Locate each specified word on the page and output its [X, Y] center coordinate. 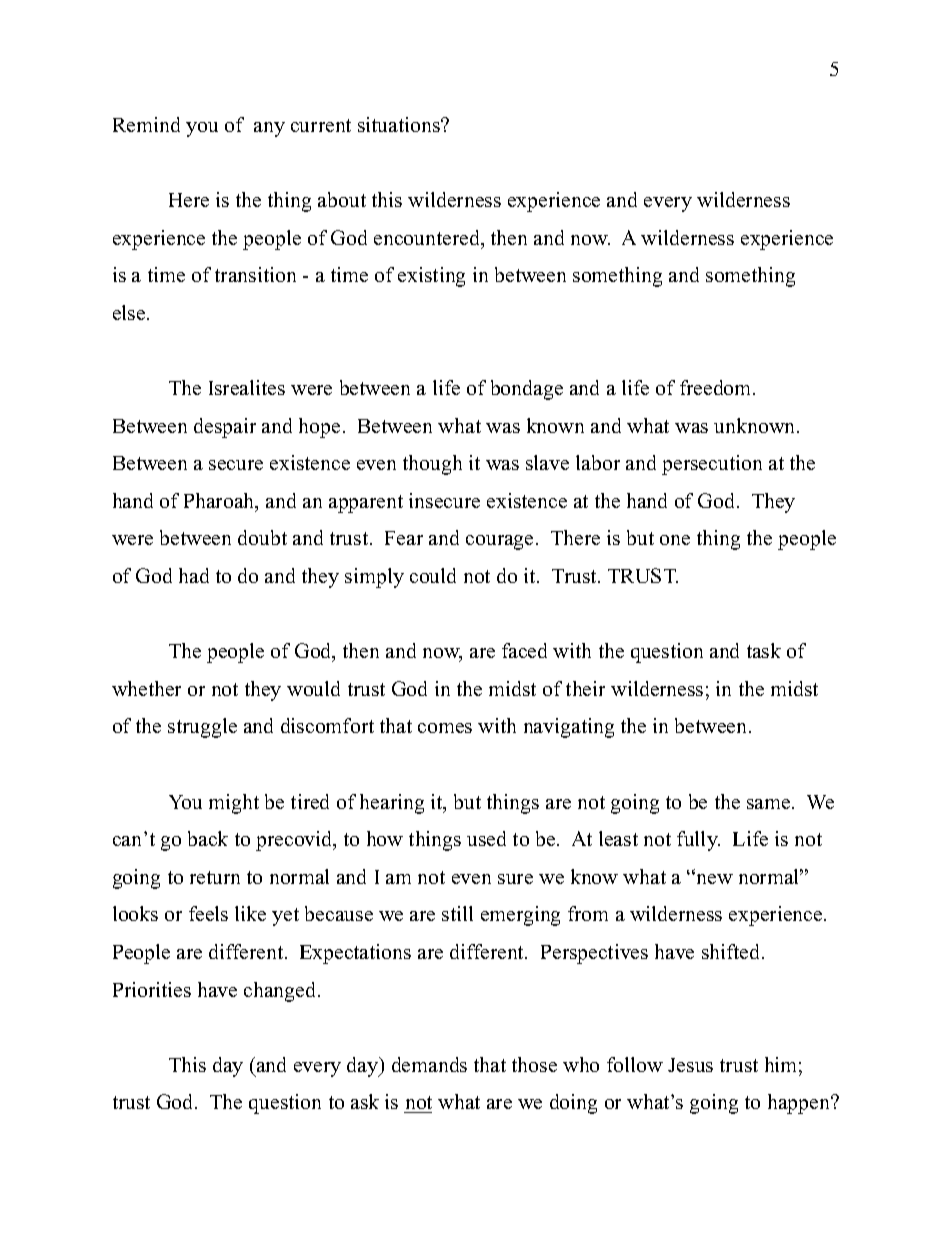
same [770, 804]
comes [445, 728]
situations [400, 124]
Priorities [152, 989]
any [269, 129]
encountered [428, 239]
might [234, 804]
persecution [712, 465]
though [432, 465]
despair [225, 428]
